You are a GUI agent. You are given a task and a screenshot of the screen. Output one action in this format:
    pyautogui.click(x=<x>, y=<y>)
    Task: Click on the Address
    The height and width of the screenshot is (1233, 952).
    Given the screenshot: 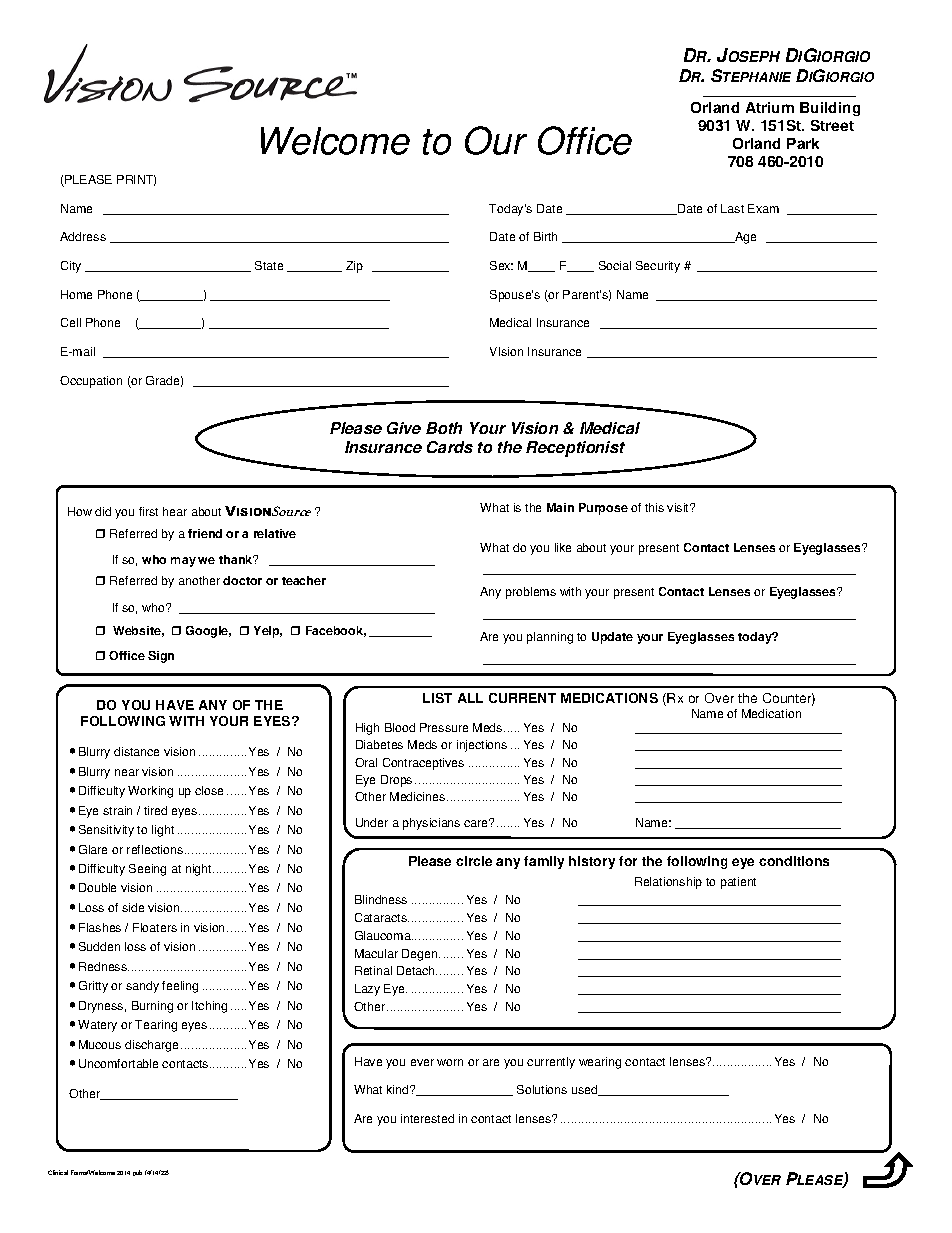 What is the action you would take?
    pyautogui.click(x=83, y=236)
